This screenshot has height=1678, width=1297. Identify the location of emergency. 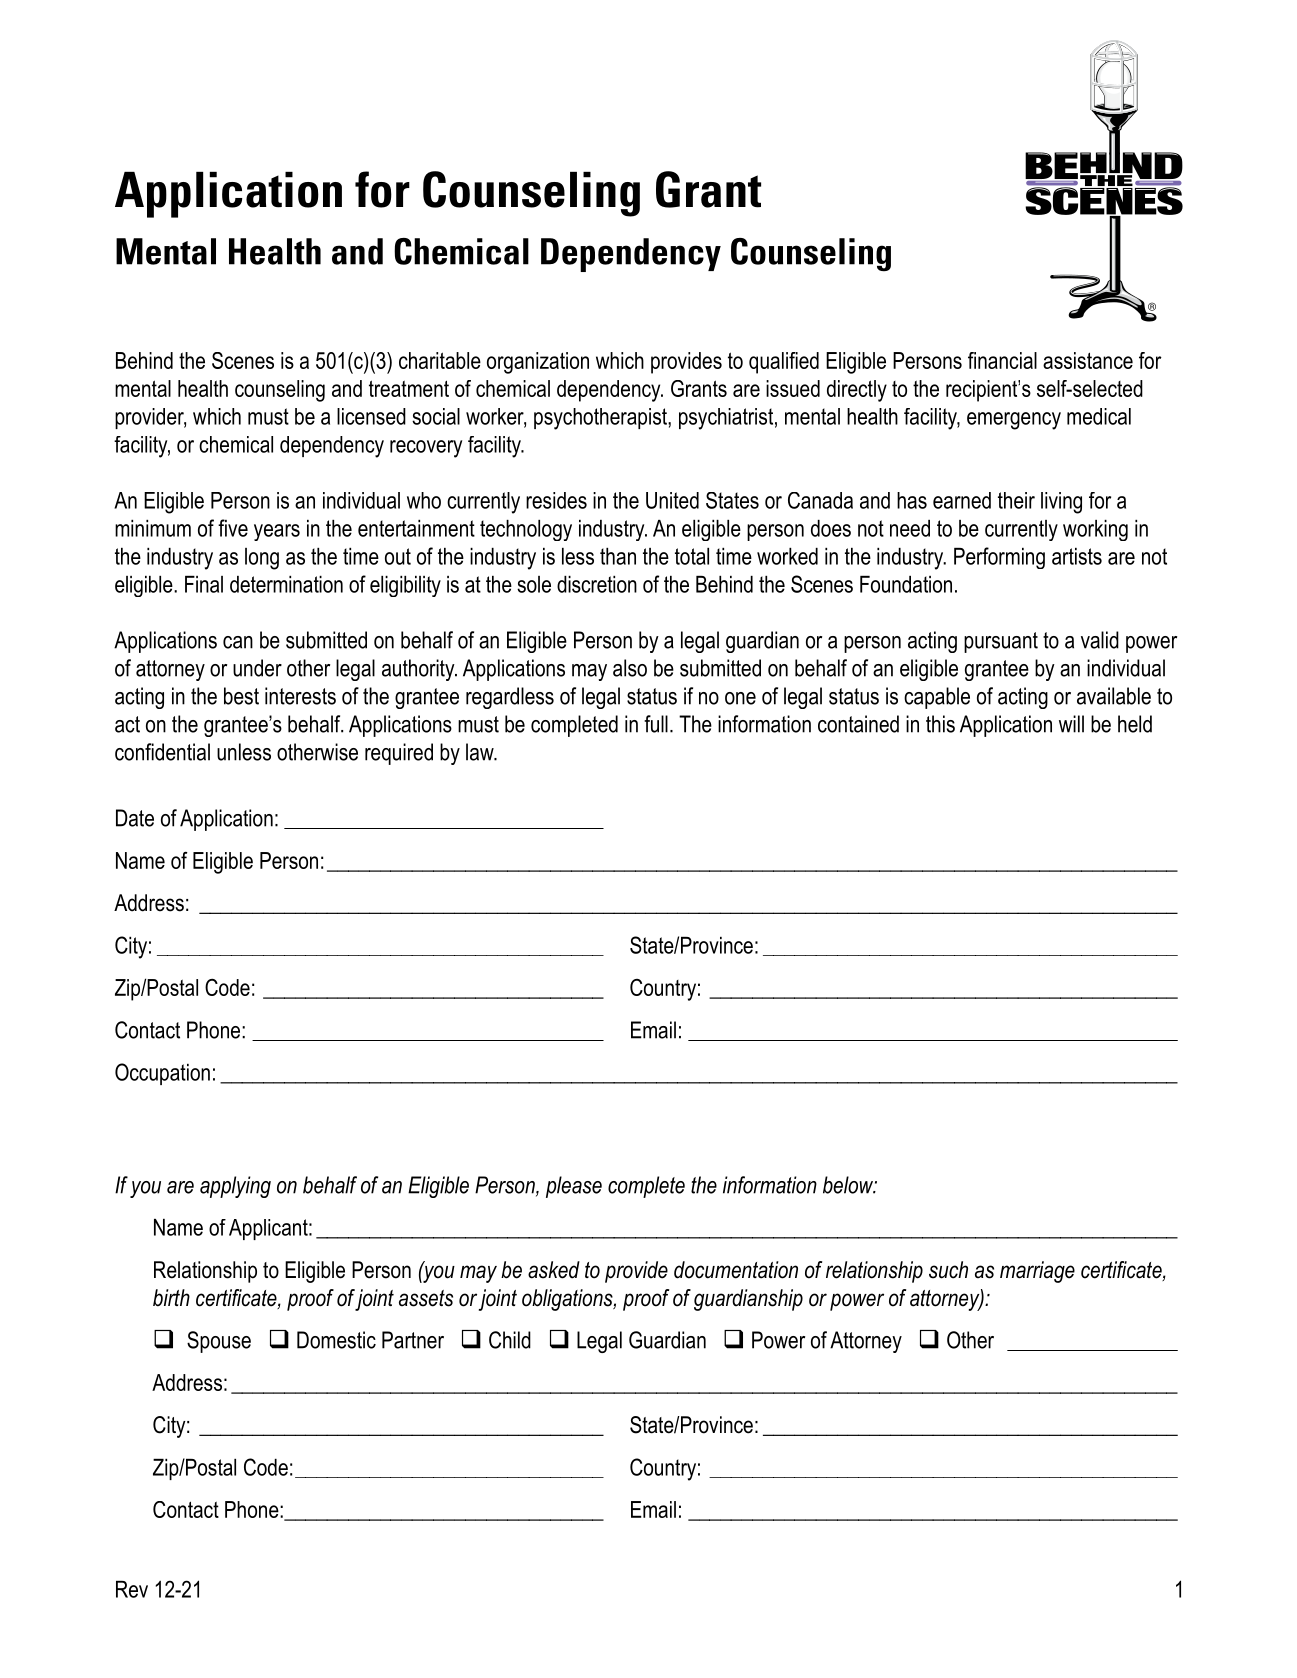
(1014, 421).
